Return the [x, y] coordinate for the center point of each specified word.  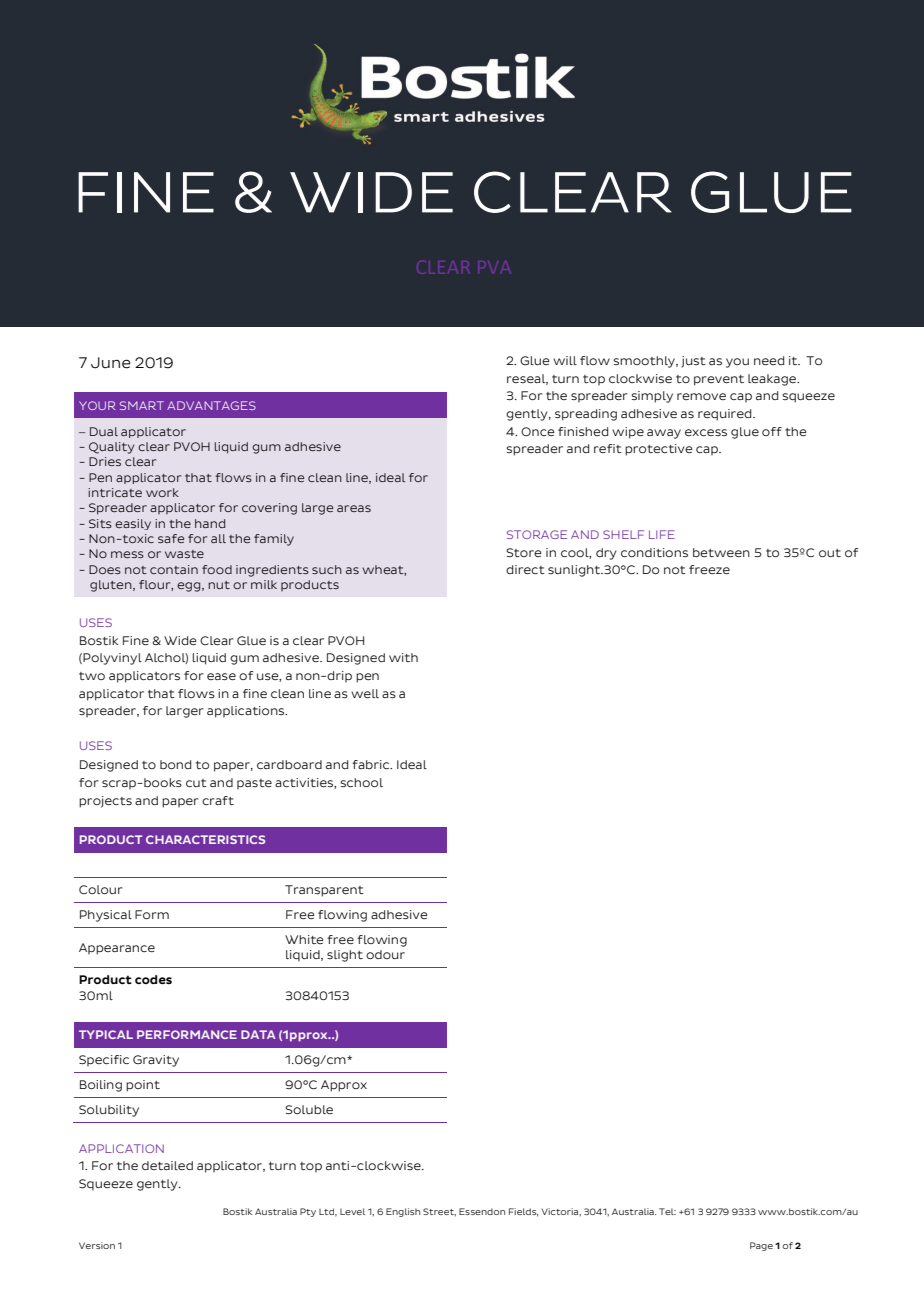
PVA [494, 267]
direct [525, 569]
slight [345, 956]
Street [439, 1212]
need [769, 360]
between [721, 552]
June [110, 363]
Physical [106, 916]
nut [219, 585]
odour [385, 954]
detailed [167, 1165]
